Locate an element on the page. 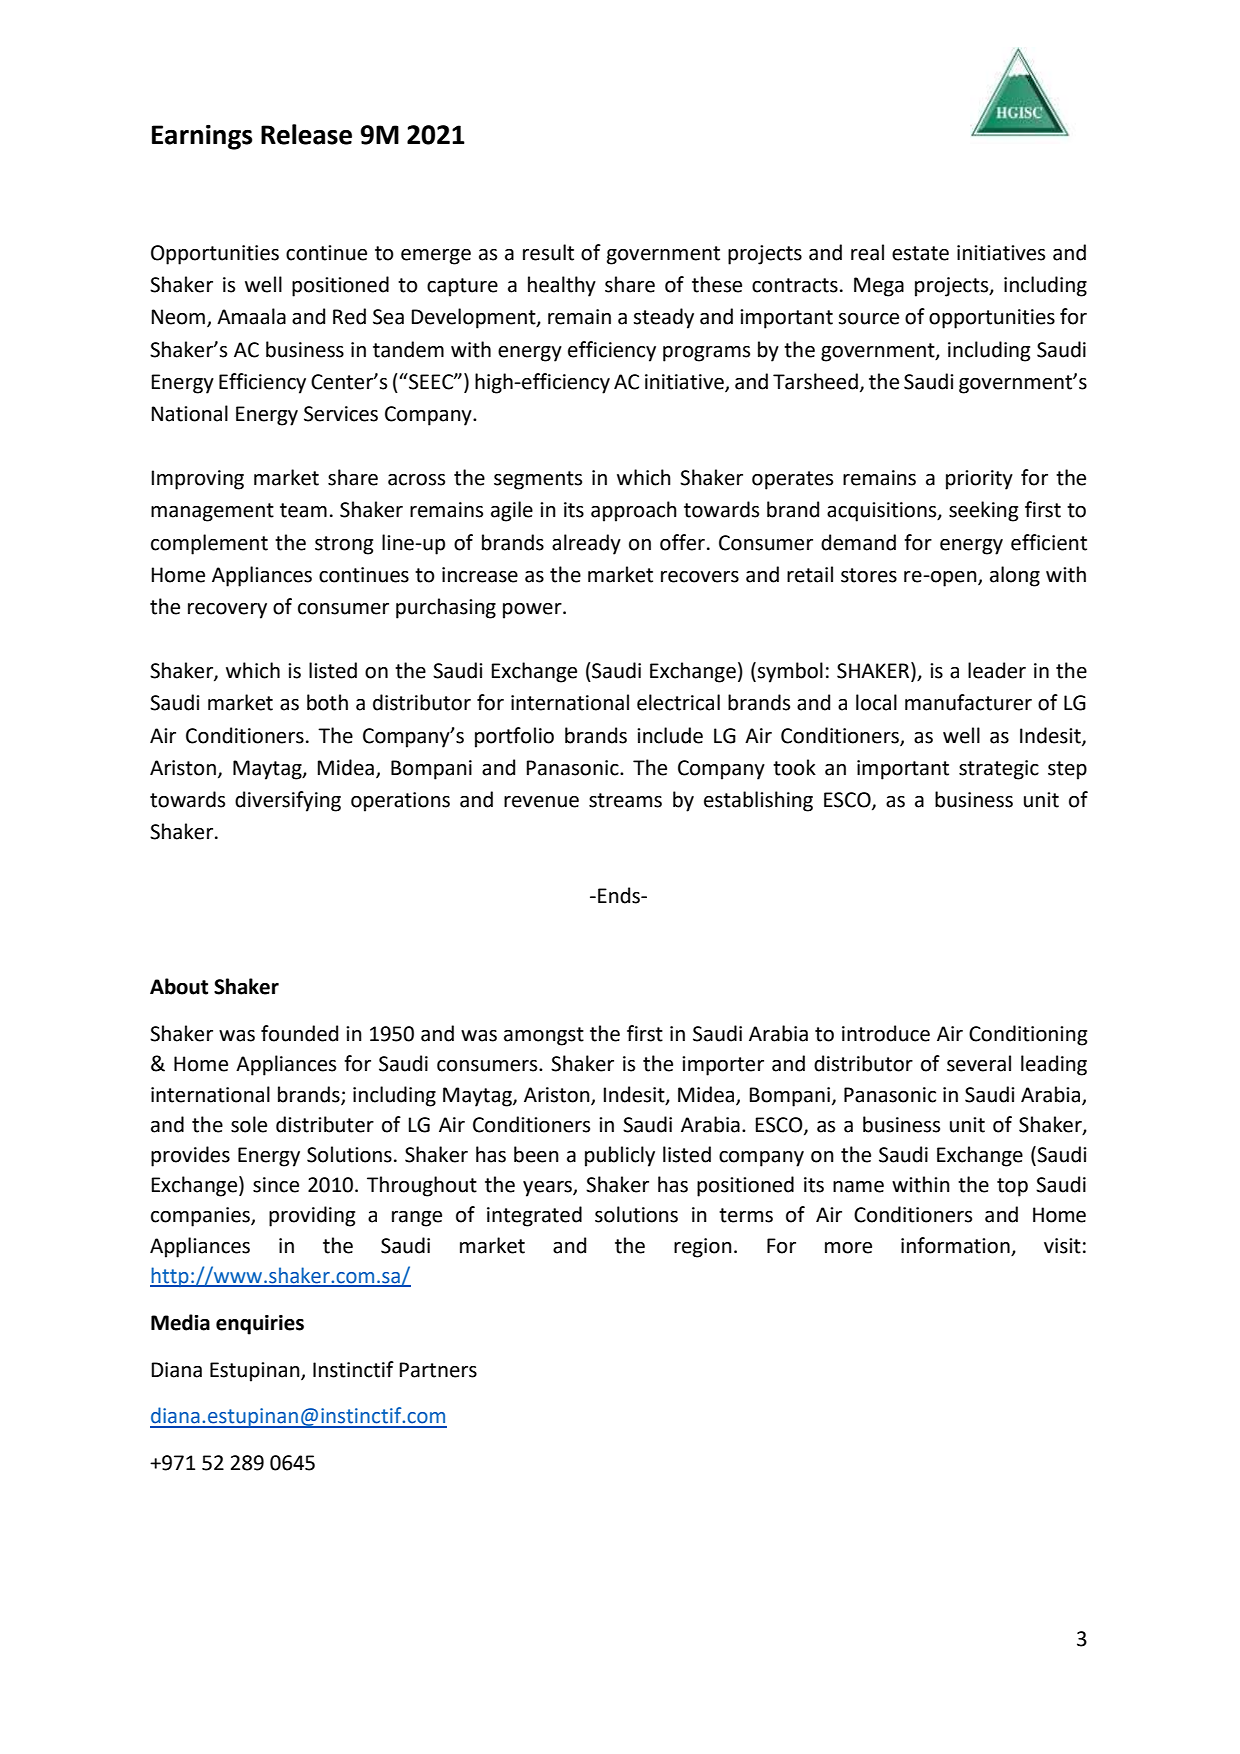  include is located at coordinates (670, 735).
